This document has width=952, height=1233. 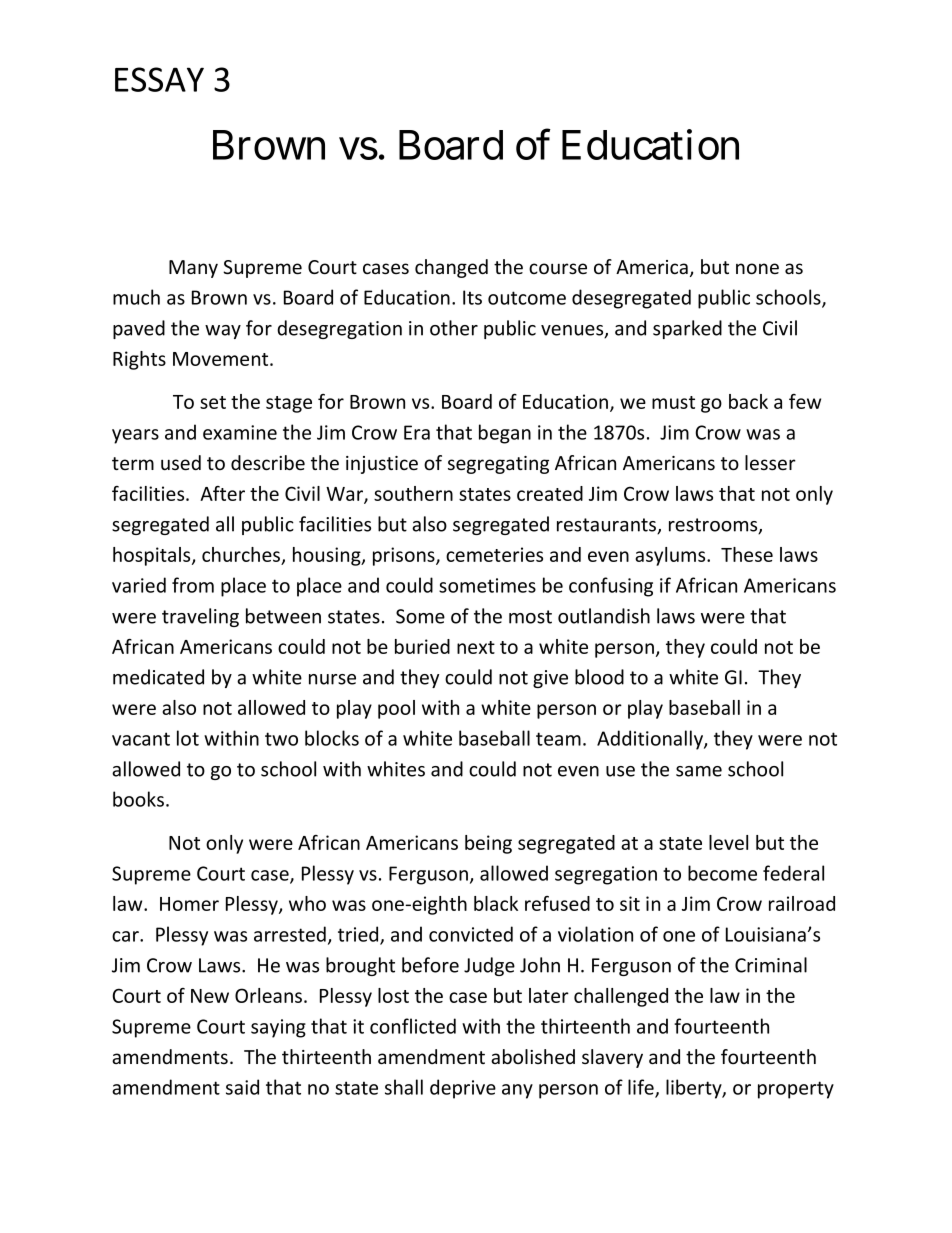 What do you see at coordinates (222, 493) in the document?
I see `After` at bounding box center [222, 493].
